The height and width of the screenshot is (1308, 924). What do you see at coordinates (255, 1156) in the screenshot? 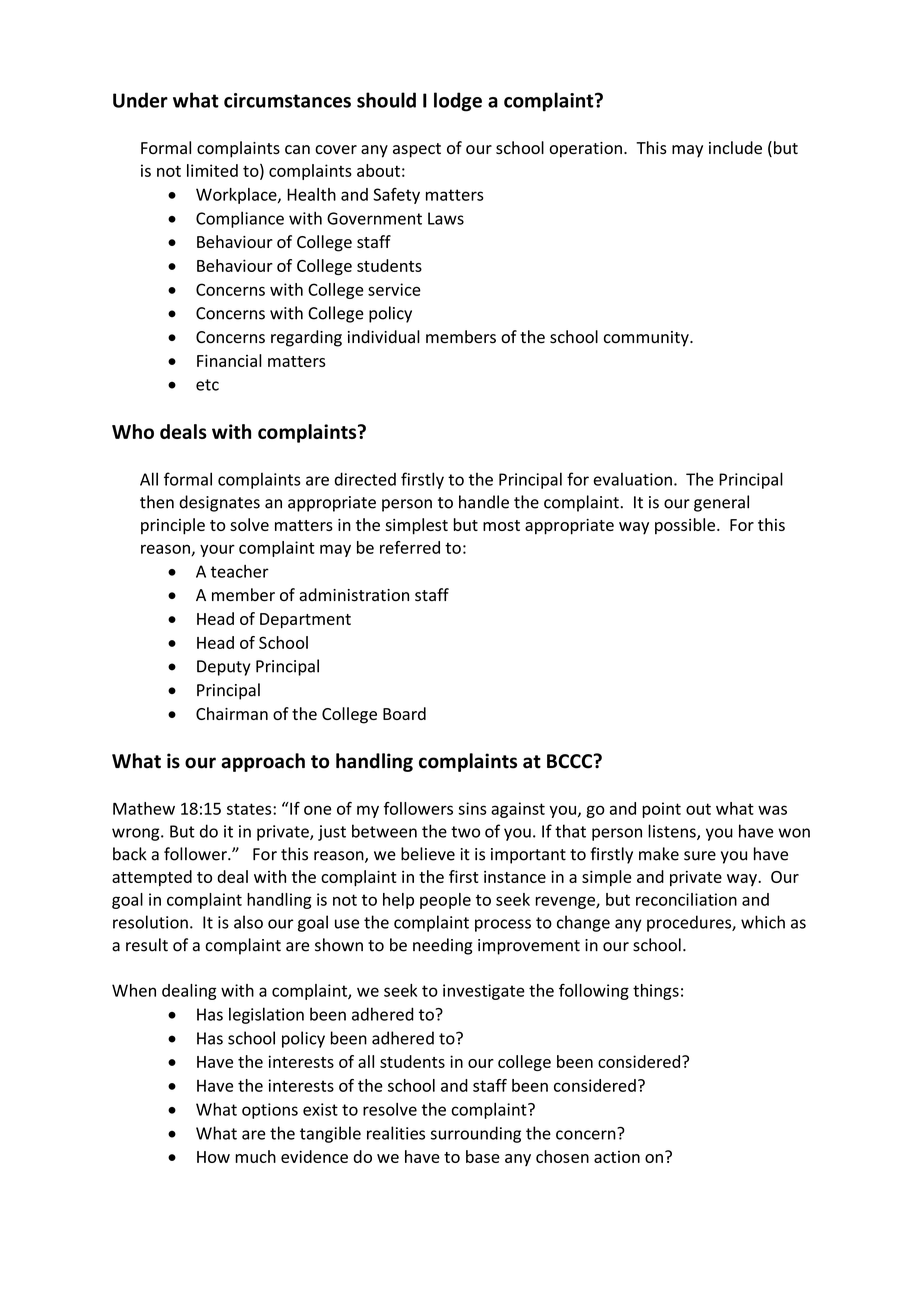
I see `much` at bounding box center [255, 1156].
